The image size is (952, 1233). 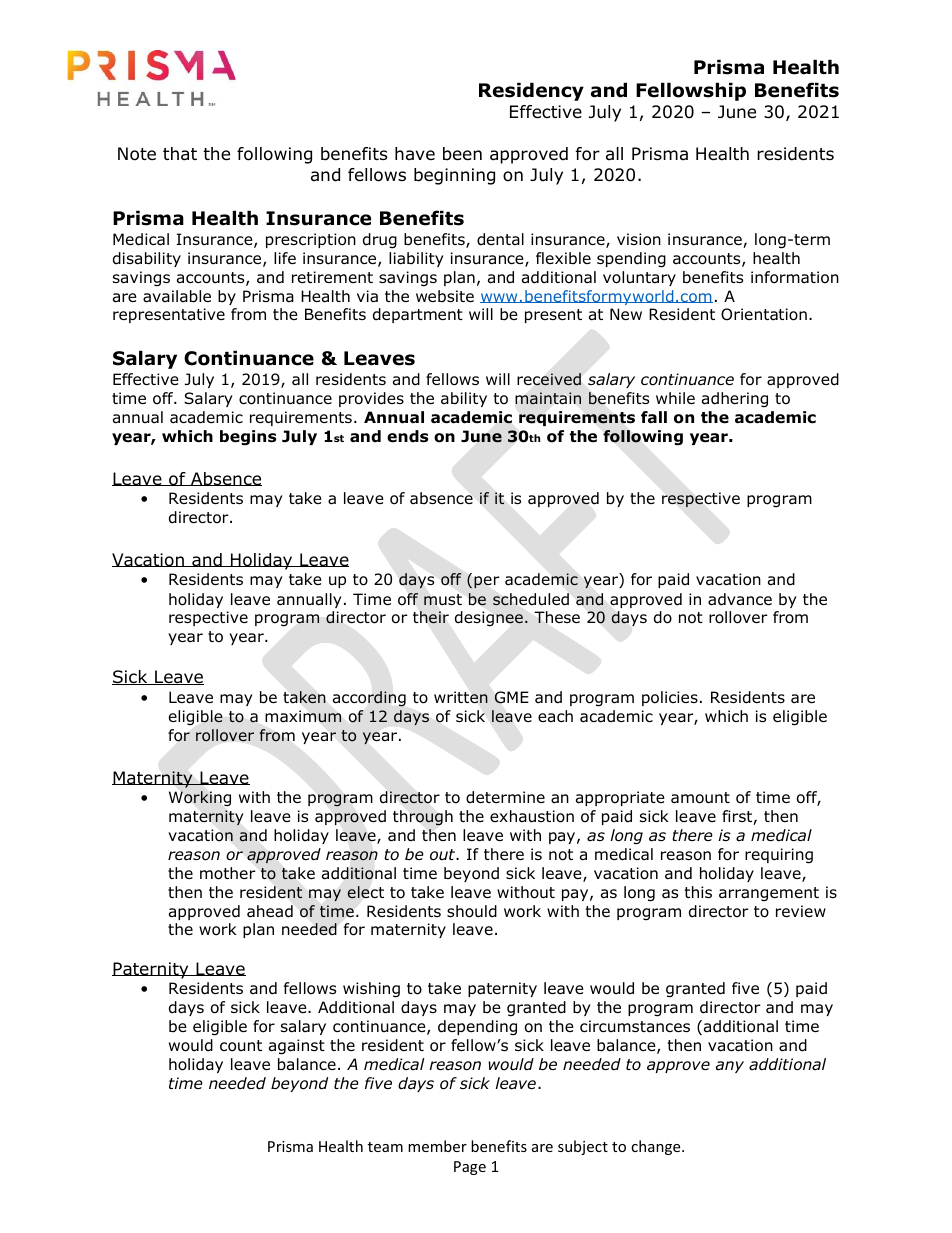 What do you see at coordinates (437, 1146) in the image?
I see `member` at bounding box center [437, 1146].
